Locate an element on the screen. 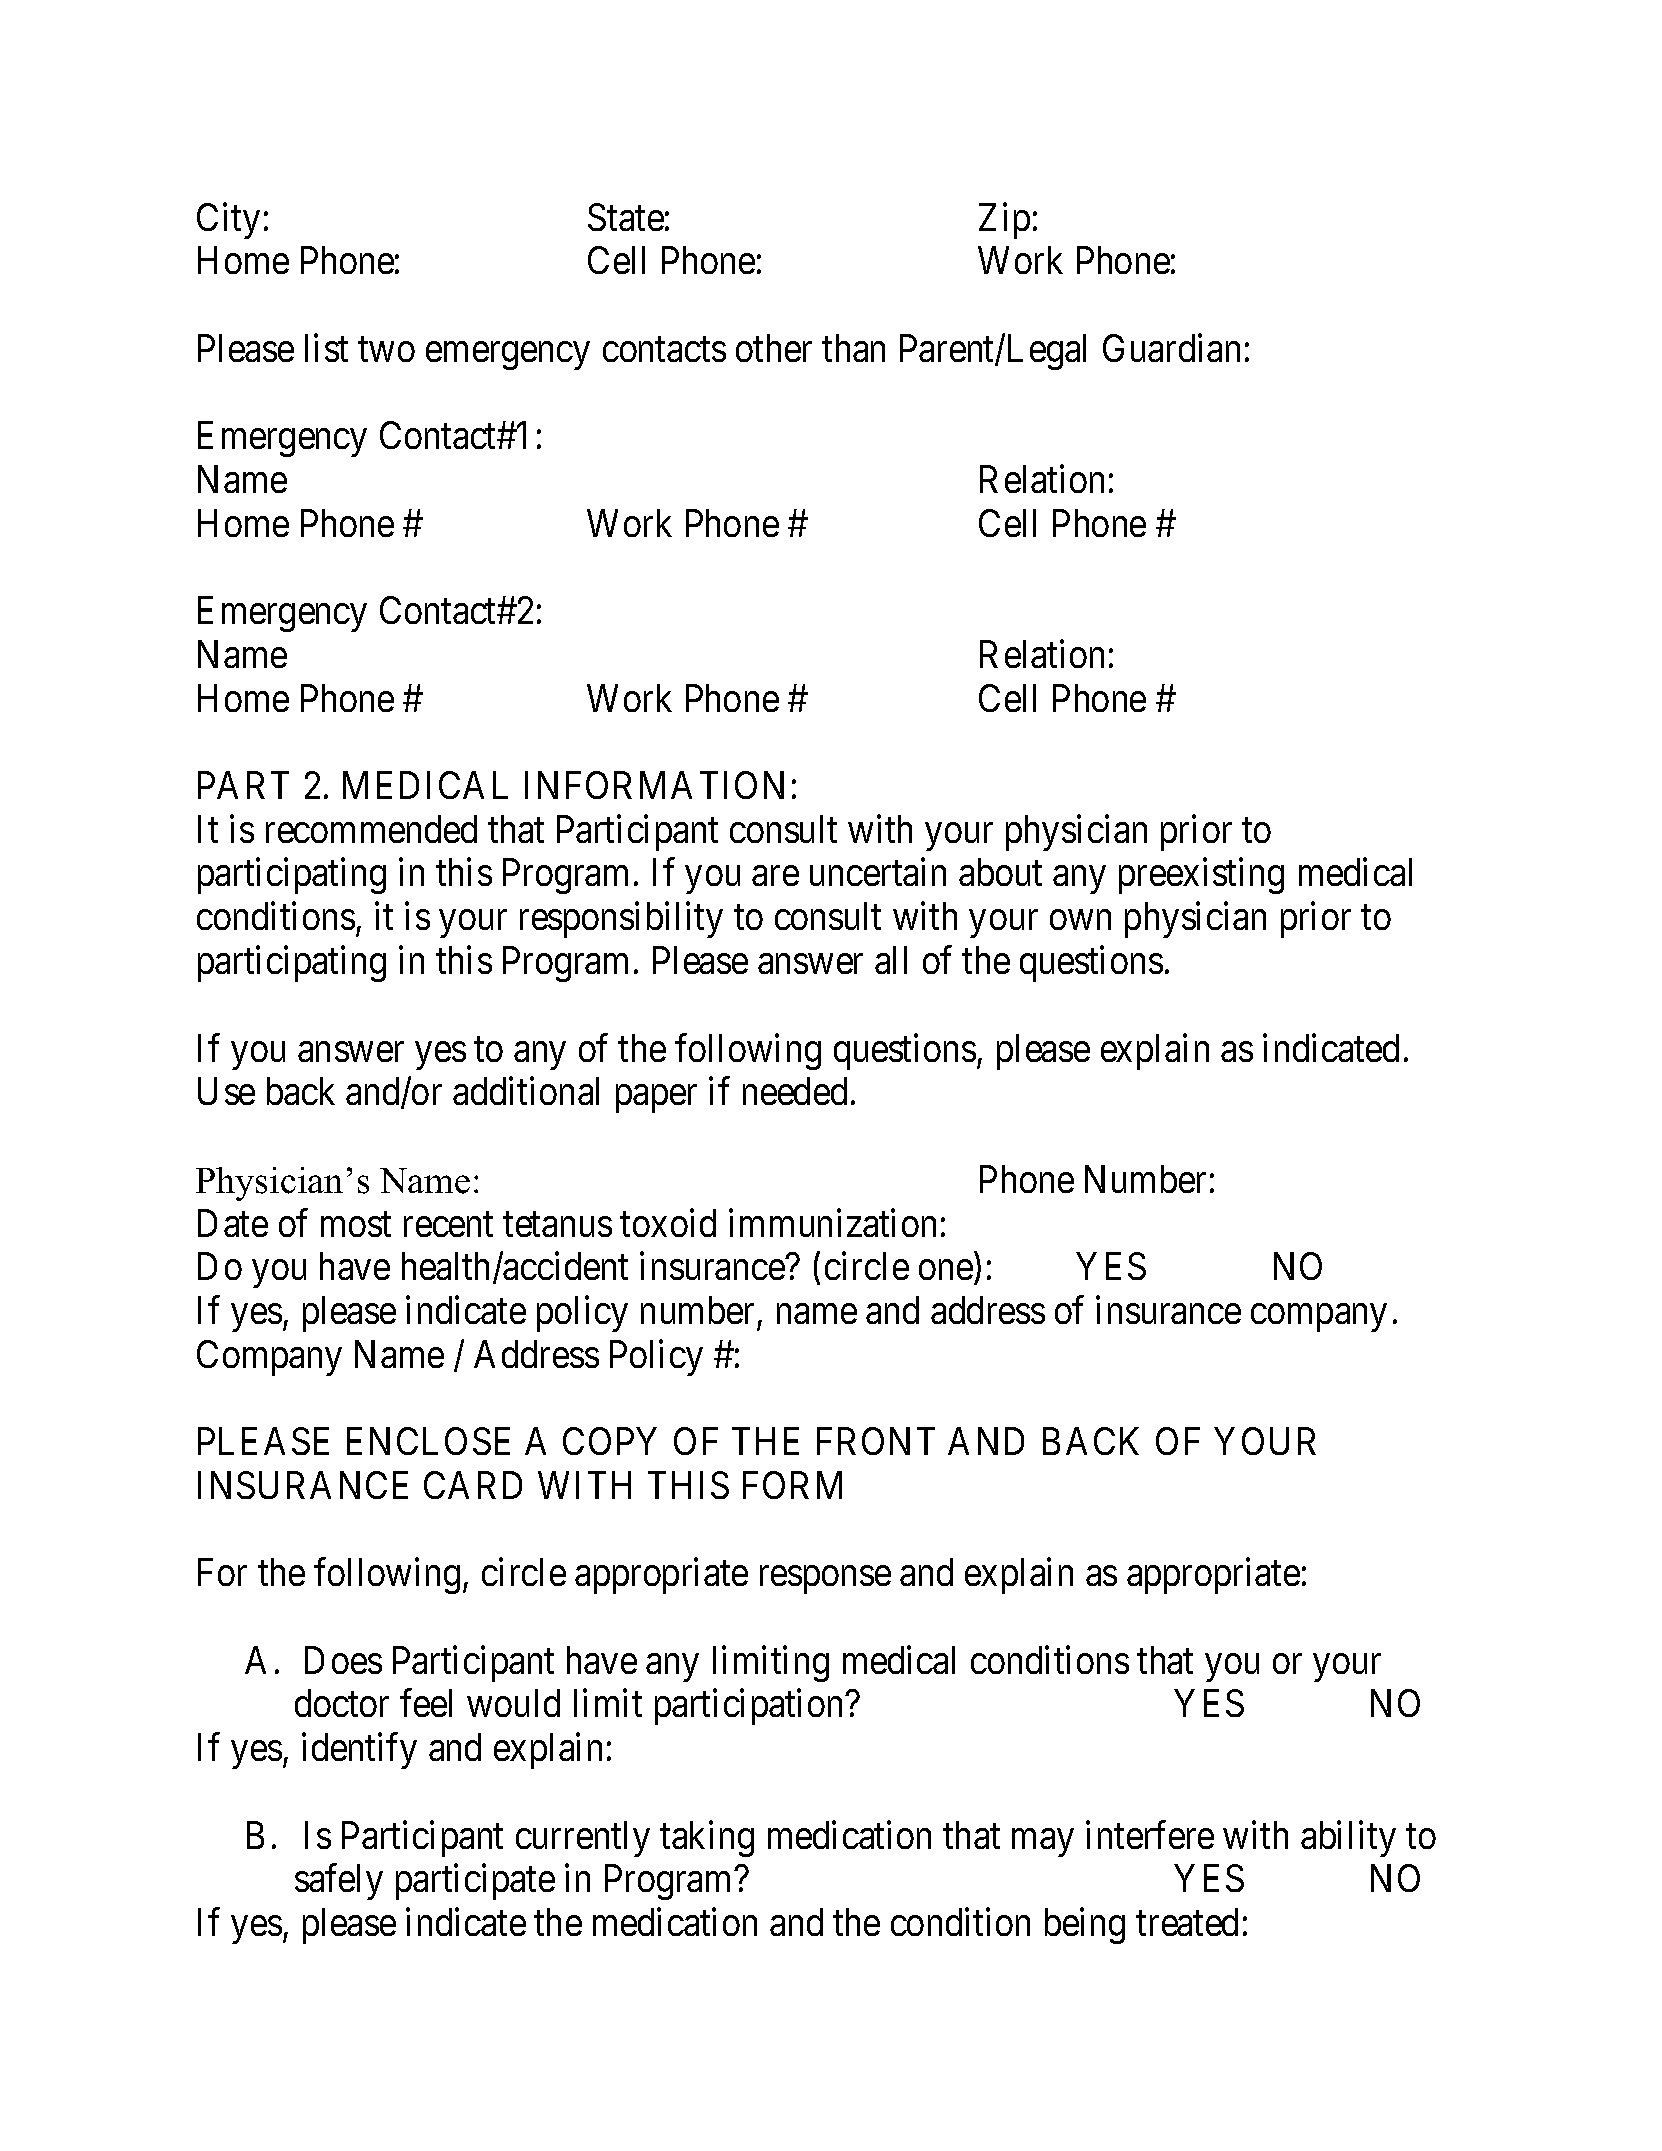 The image size is (1662, 2151). recommended is located at coordinates (371, 829).
